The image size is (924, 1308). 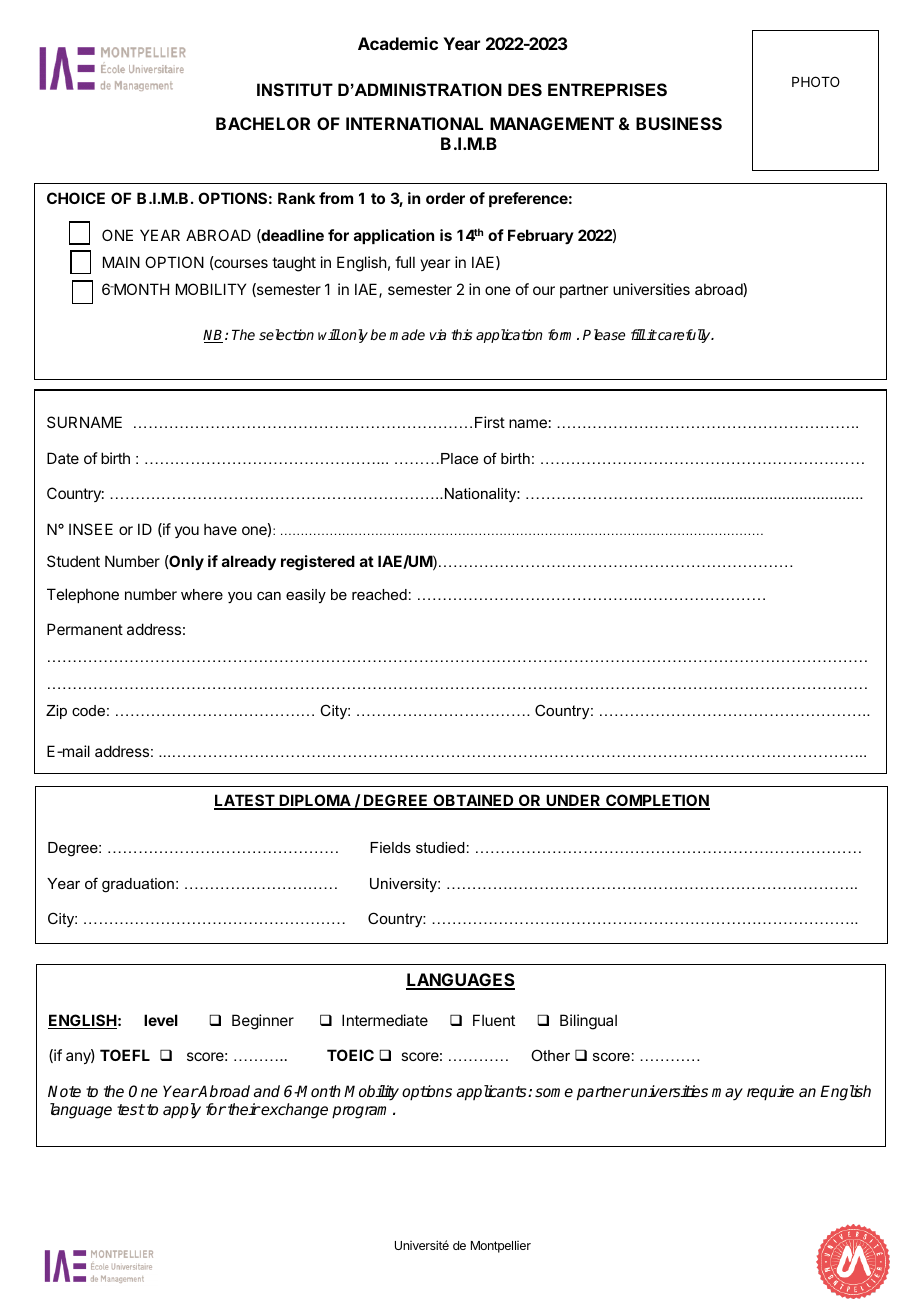 What do you see at coordinates (657, 801) in the document?
I see `COMPLETION` at bounding box center [657, 801].
